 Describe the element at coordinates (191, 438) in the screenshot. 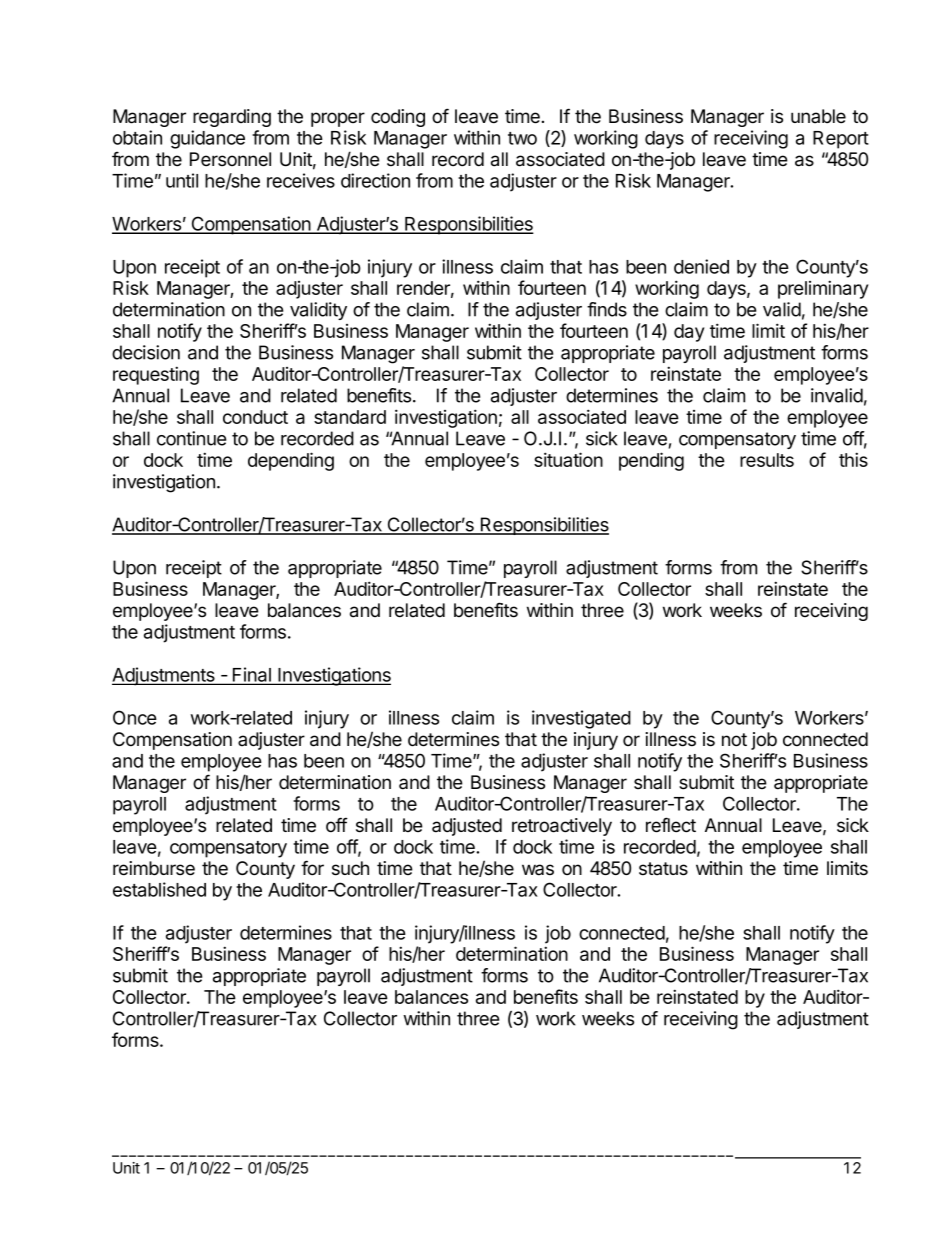

I see `continue` at that location.
